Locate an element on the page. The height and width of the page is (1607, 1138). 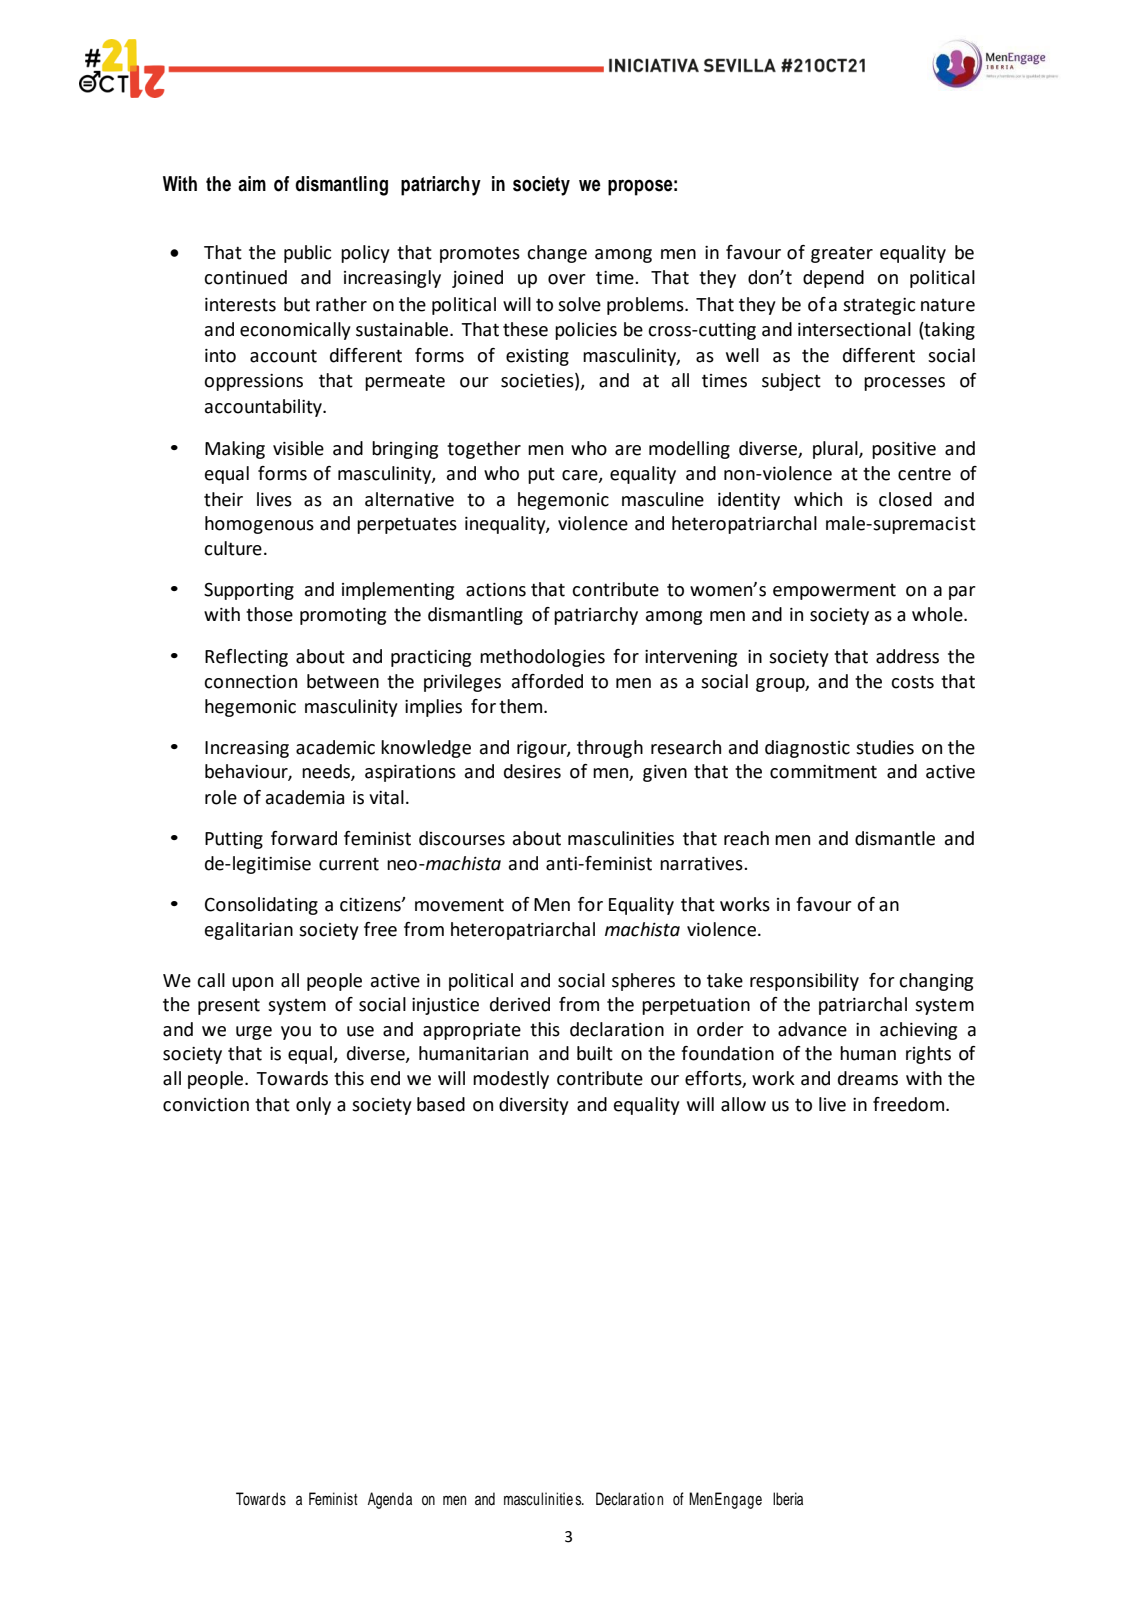
methodologies is located at coordinates (542, 658).
